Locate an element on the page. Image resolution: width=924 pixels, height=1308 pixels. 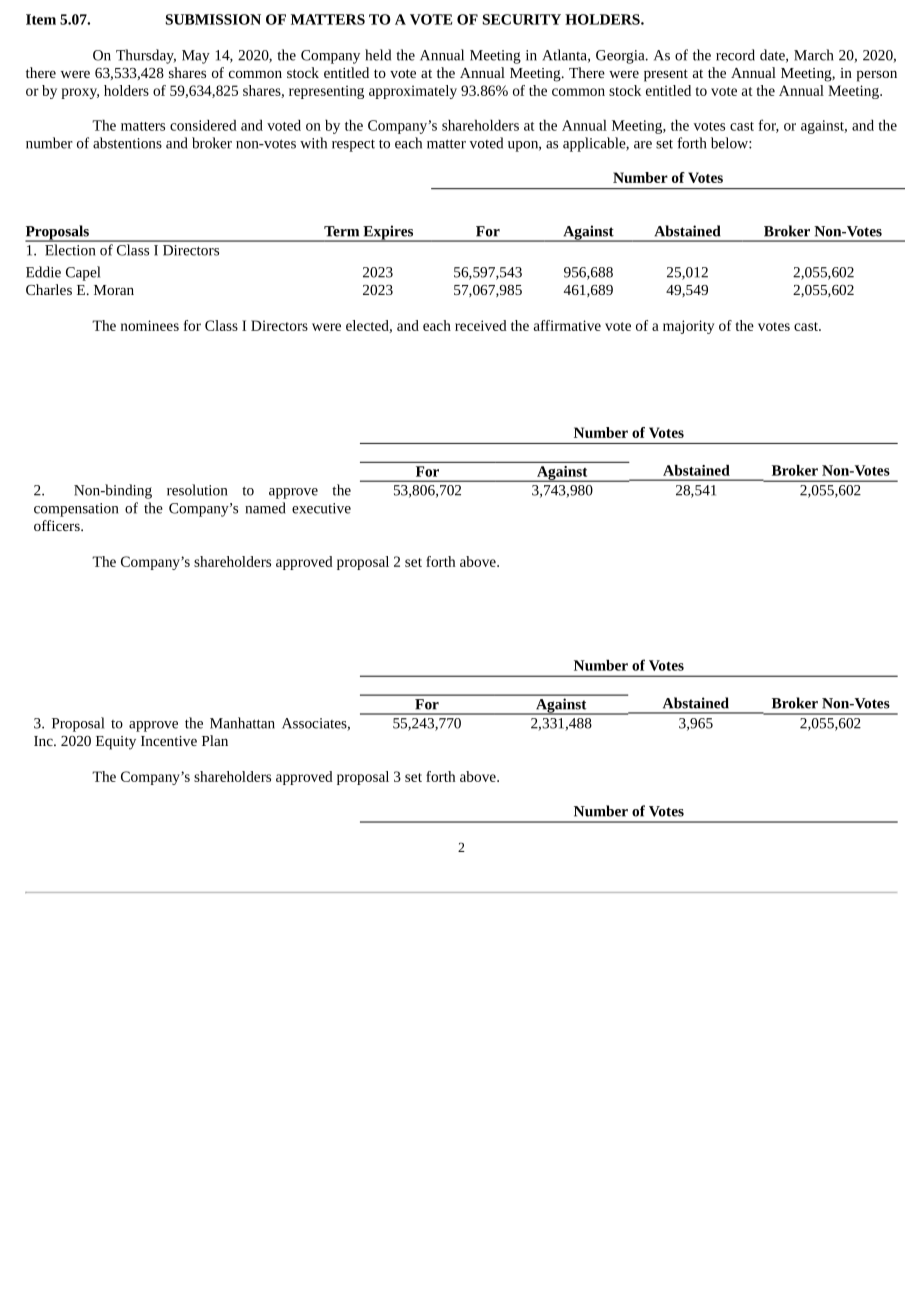
Manhattan is located at coordinates (242, 723).
